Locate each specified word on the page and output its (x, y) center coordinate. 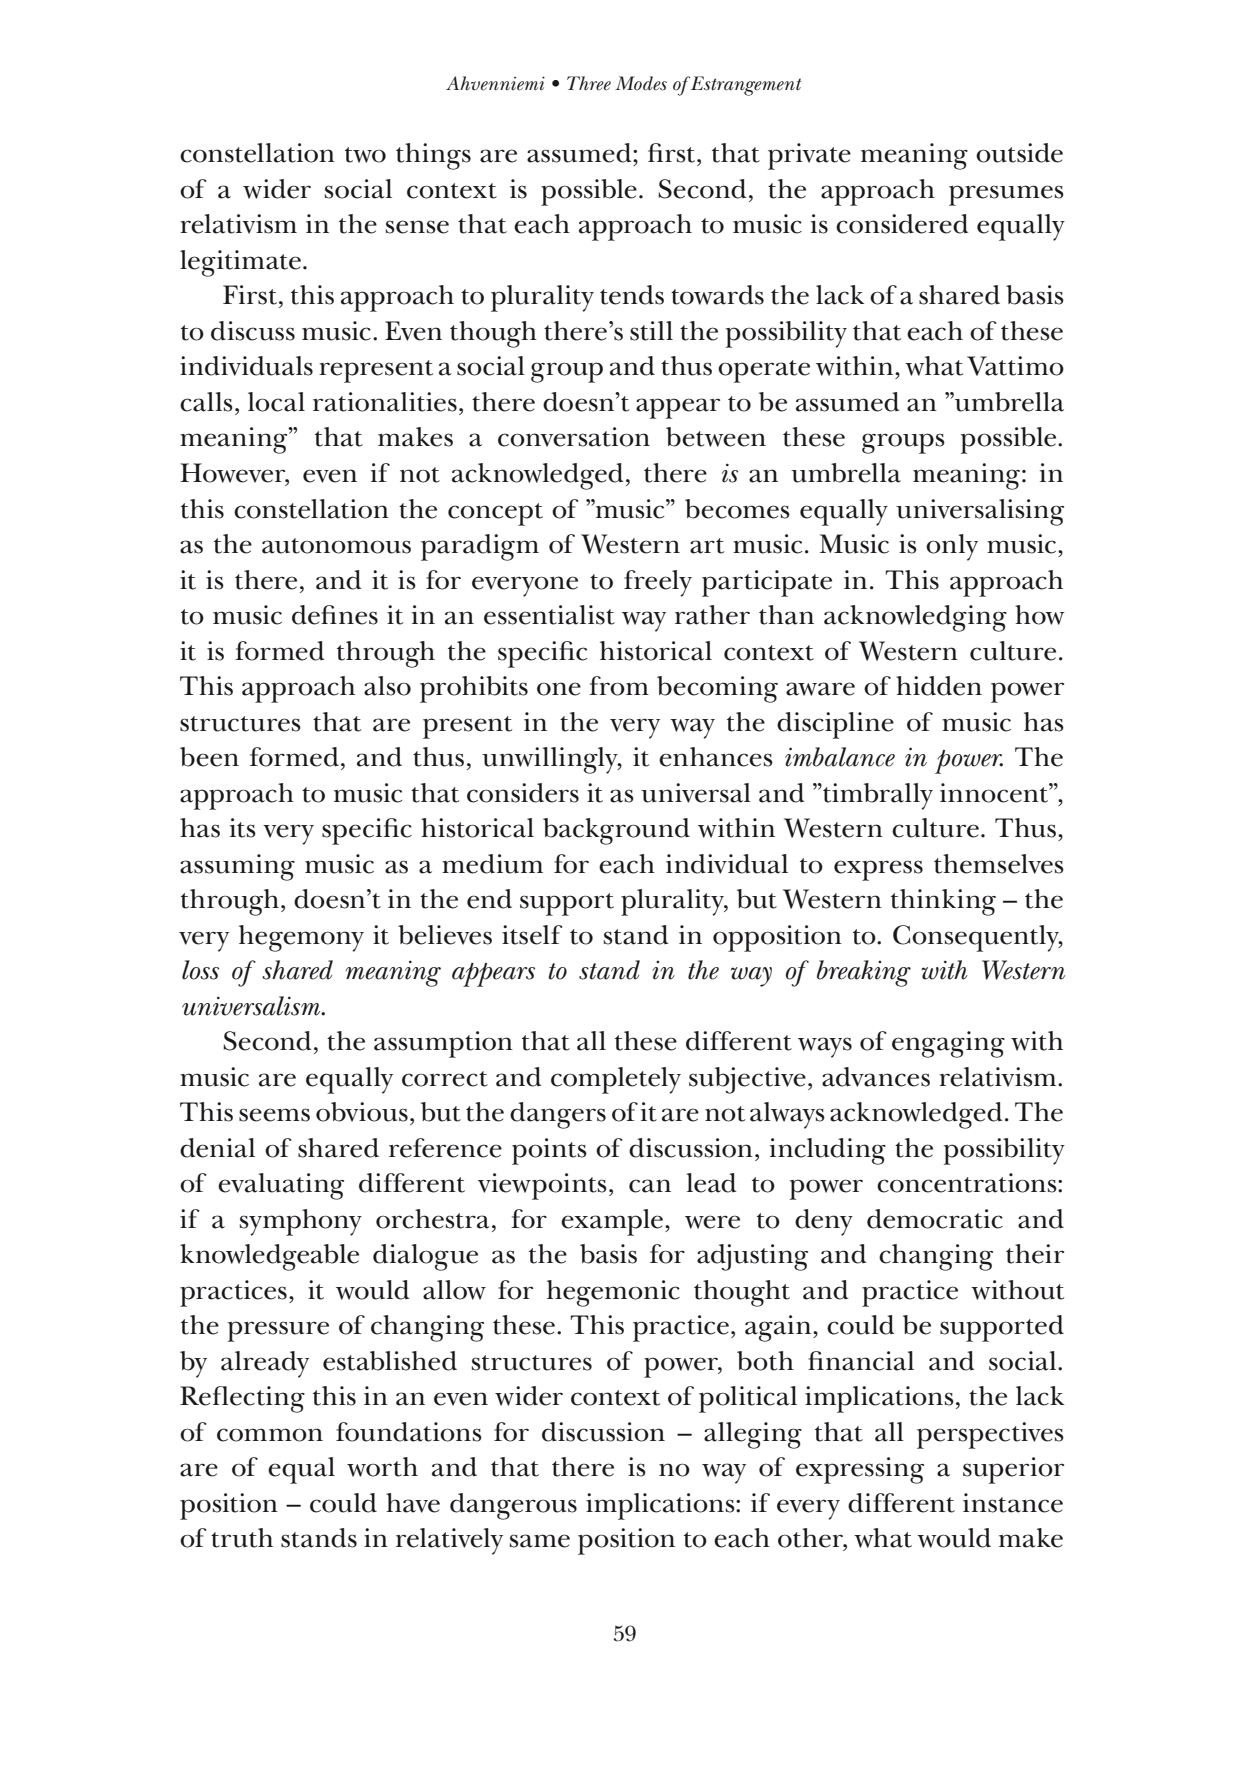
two (365, 155)
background (616, 831)
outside (1019, 153)
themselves (999, 864)
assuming (237, 867)
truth (242, 1538)
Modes (641, 83)
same (540, 1541)
